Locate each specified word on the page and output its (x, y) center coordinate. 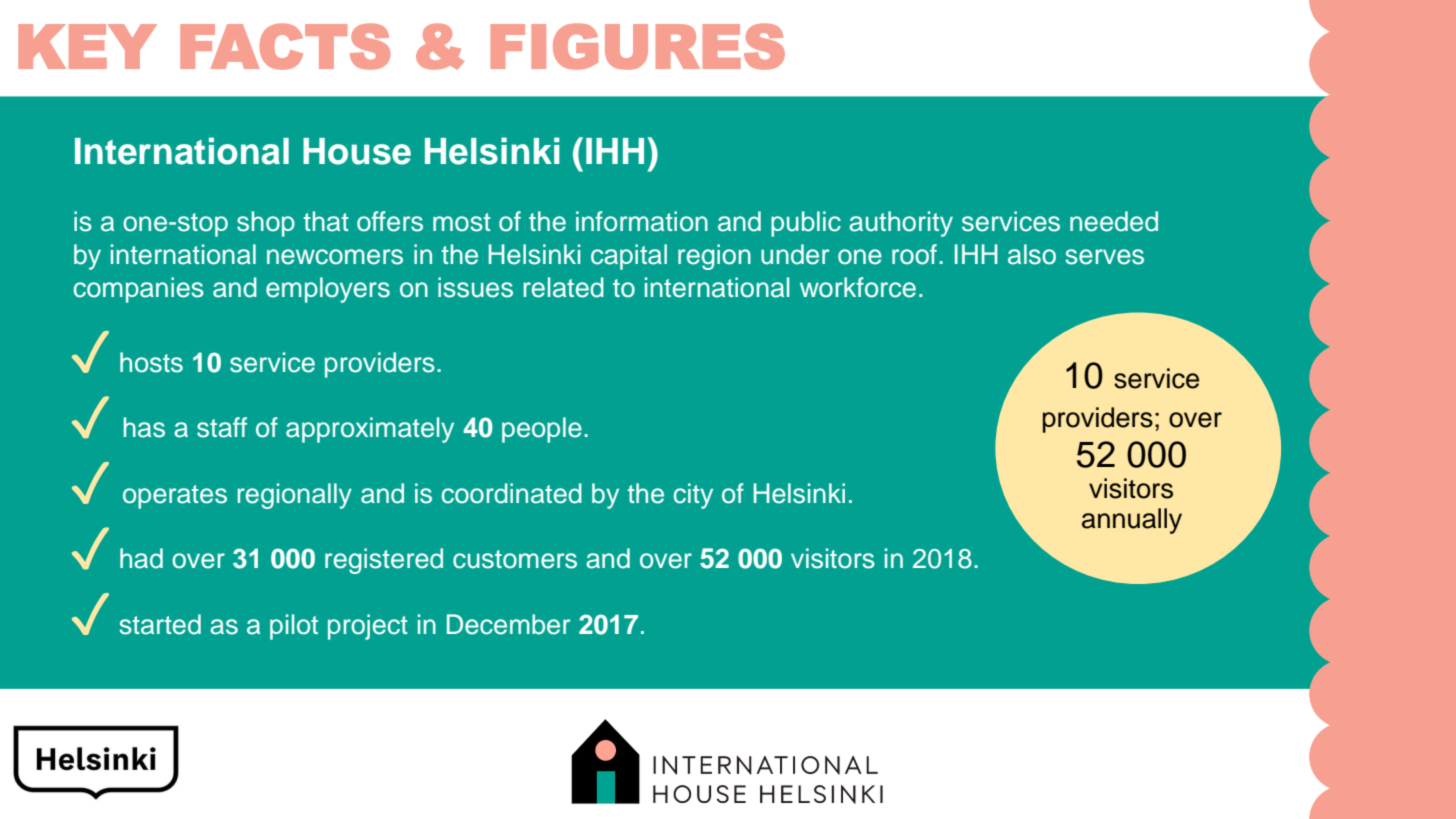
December (508, 624)
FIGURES (638, 46)
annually (1132, 521)
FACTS (285, 46)
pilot (294, 627)
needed (1114, 221)
